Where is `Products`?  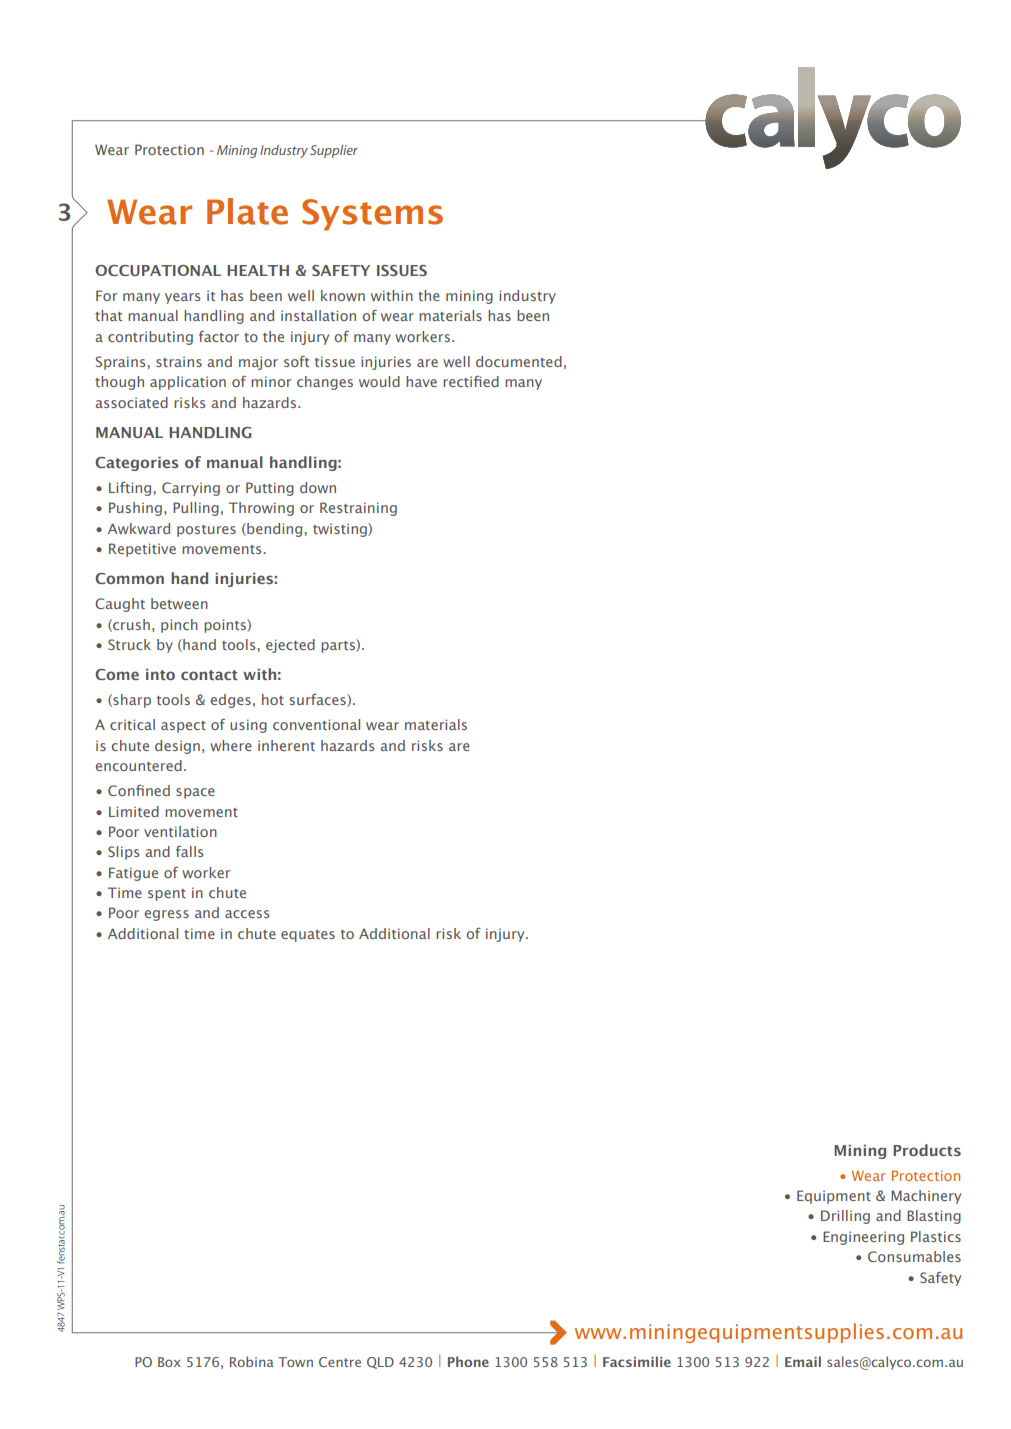
Products is located at coordinates (927, 1150).
